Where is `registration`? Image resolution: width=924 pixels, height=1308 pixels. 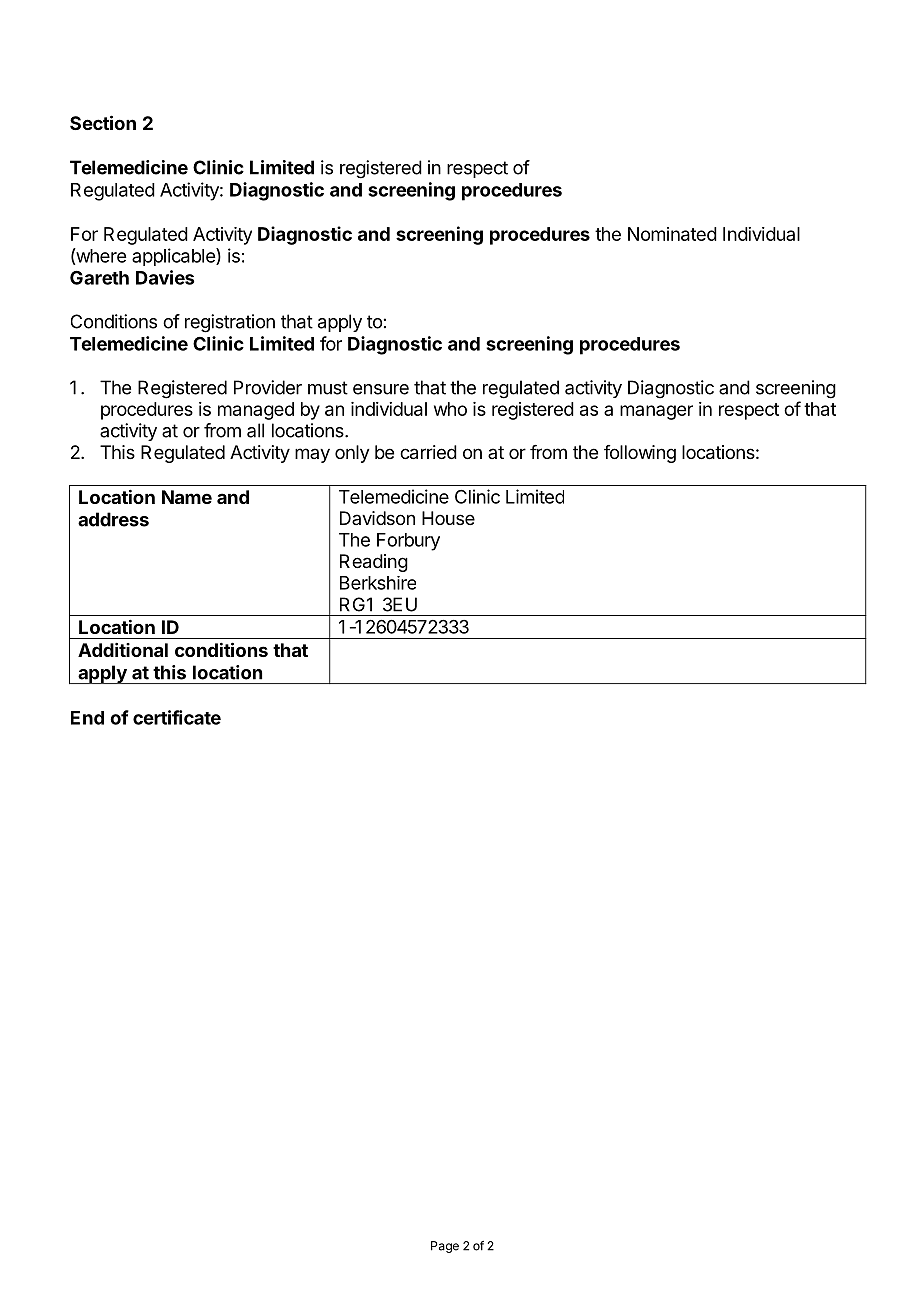 registration is located at coordinates (230, 323).
